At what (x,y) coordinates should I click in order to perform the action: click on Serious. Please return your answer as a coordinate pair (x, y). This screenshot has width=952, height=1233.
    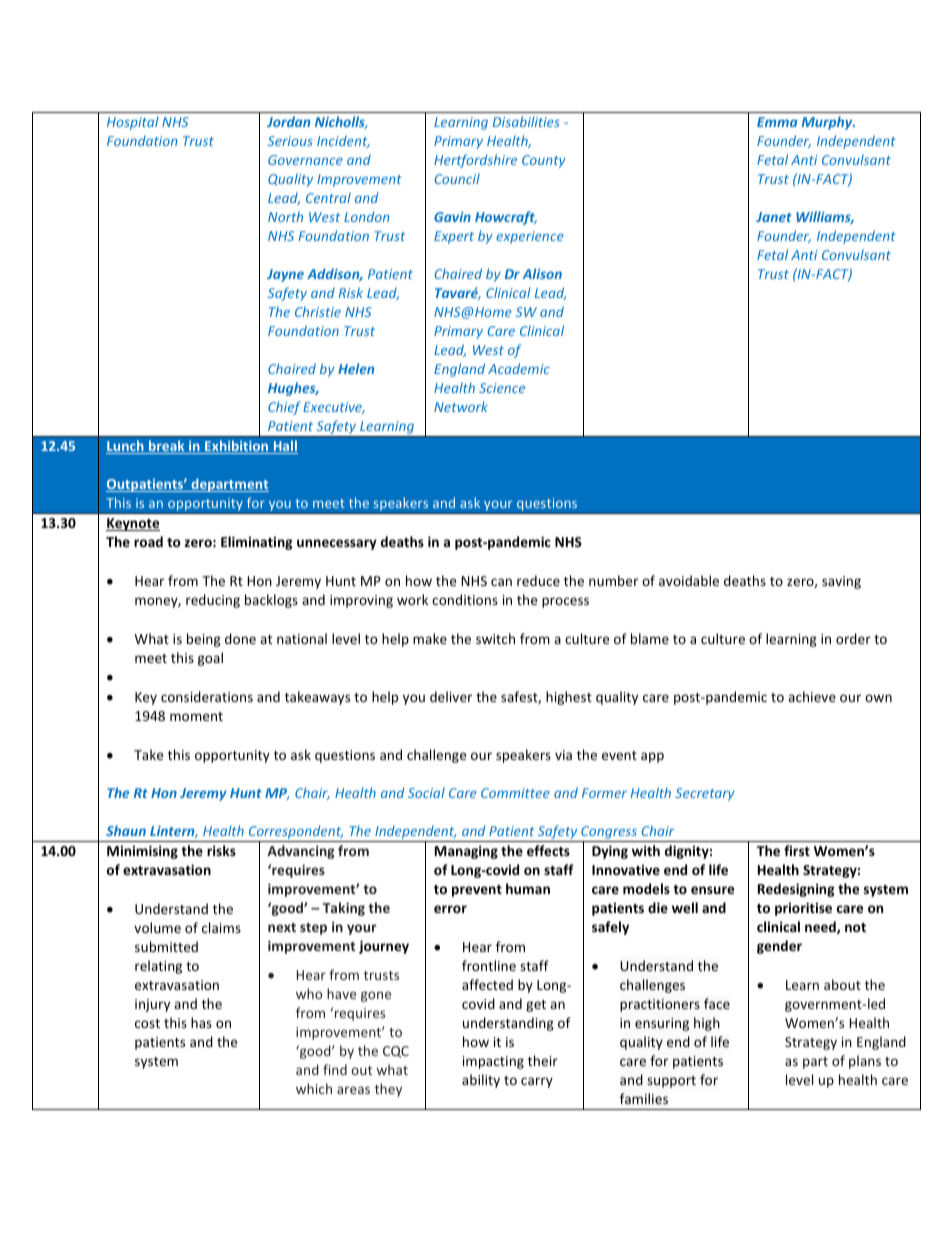
    Looking at the image, I should click on (290, 141).
